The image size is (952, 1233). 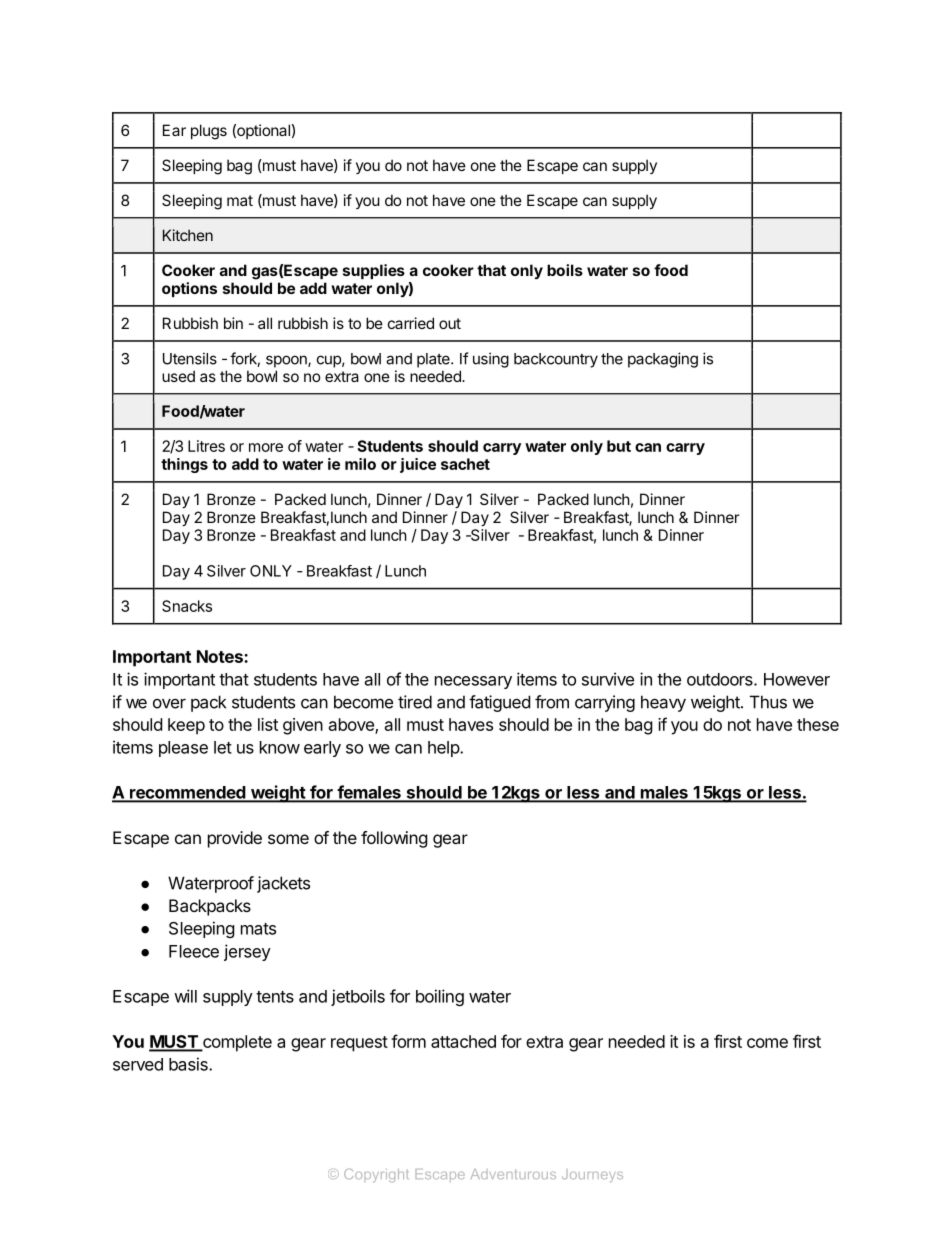 I want to click on Adventurous, so click(x=513, y=1174).
